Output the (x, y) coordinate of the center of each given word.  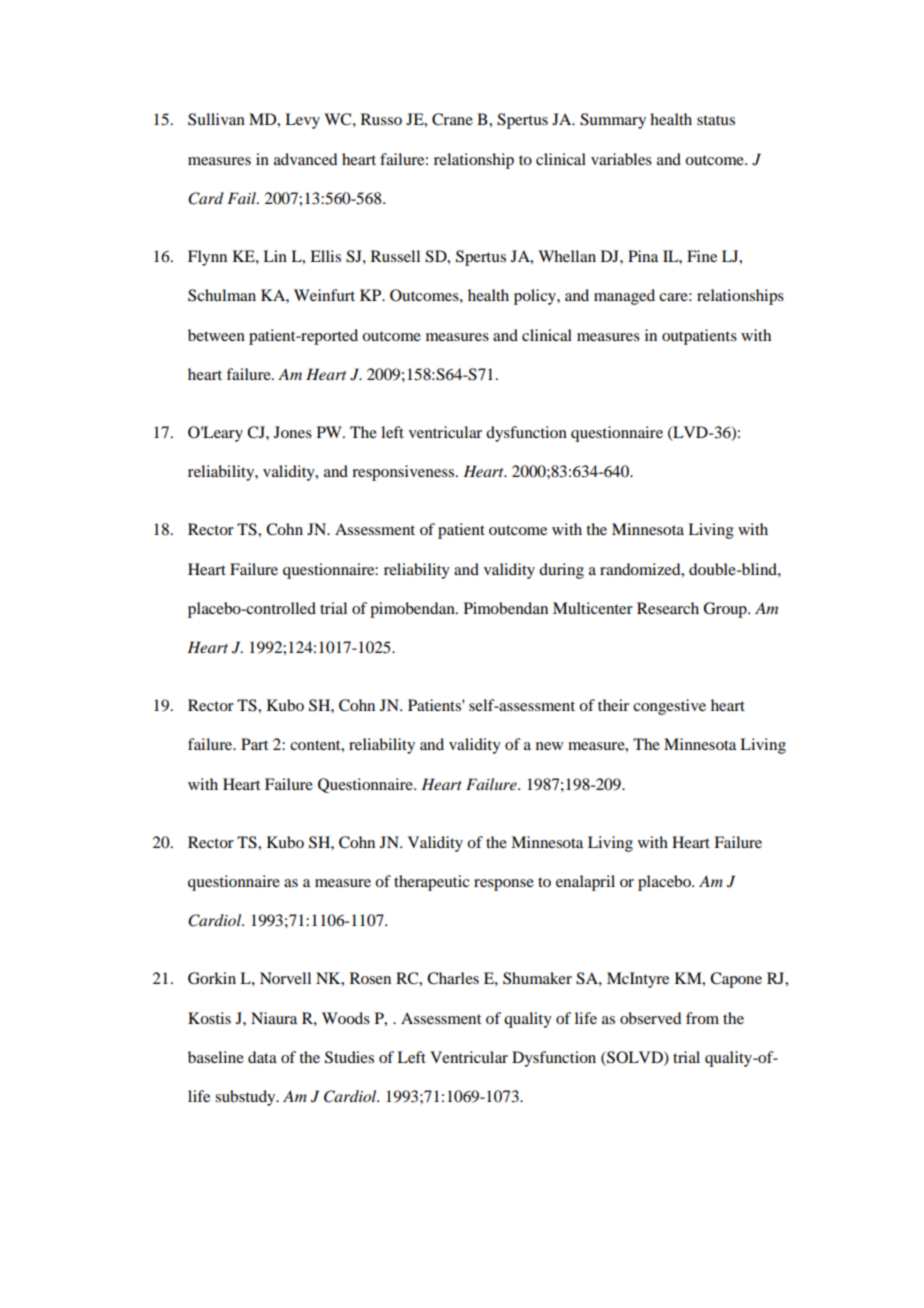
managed (624, 297)
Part (254, 744)
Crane (452, 119)
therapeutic (431, 883)
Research (668, 608)
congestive (669, 707)
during (561, 571)
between (216, 335)
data (262, 1057)
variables (621, 159)
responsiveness (404, 473)
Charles (453, 978)
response (504, 885)
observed (650, 1018)
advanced (305, 159)
